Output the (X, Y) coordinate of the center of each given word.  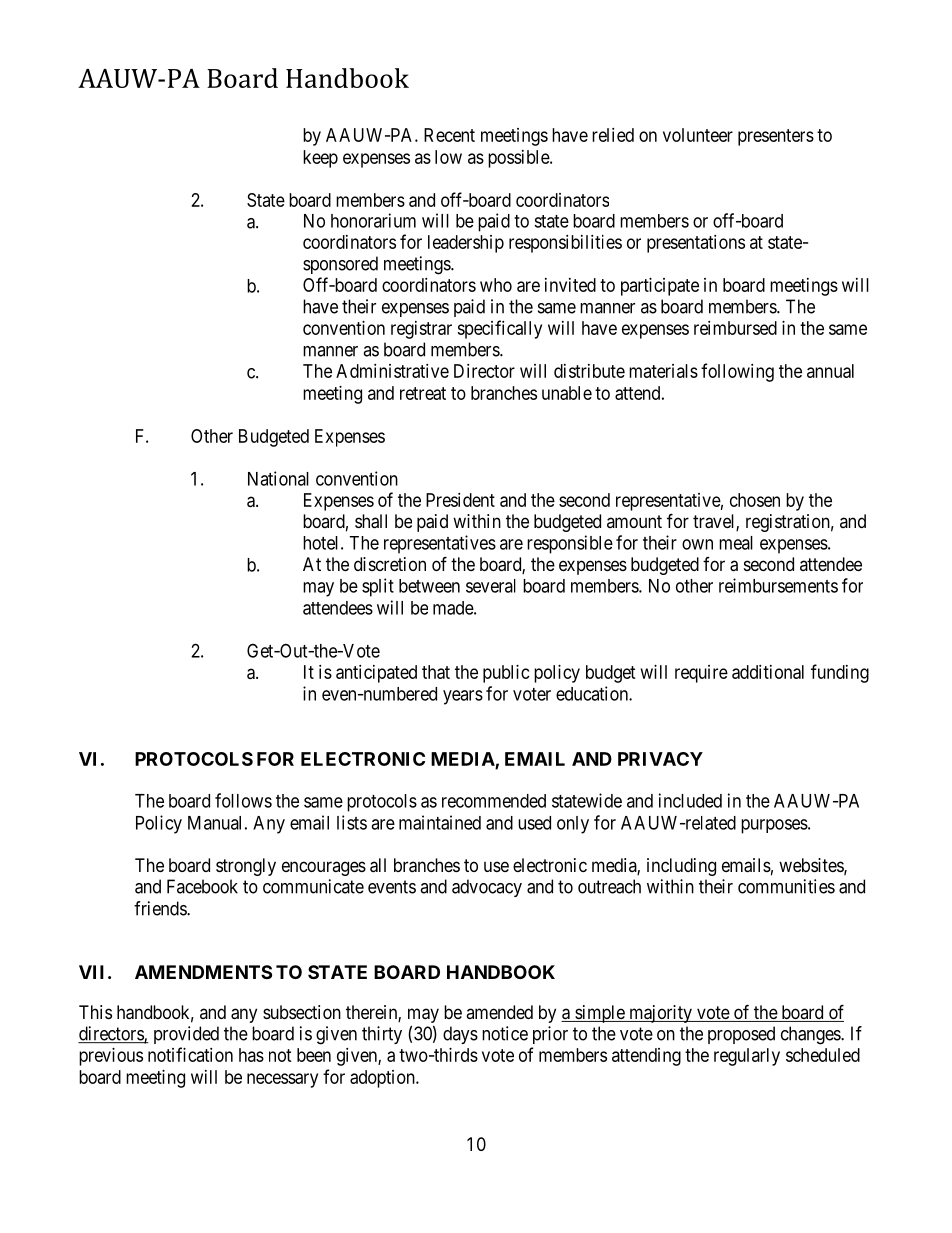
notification (190, 1054)
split (378, 587)
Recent (449, 135)
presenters (776, 137)
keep (320, 159)
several (491, 586)
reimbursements (778, 585)
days (460, 1035)
